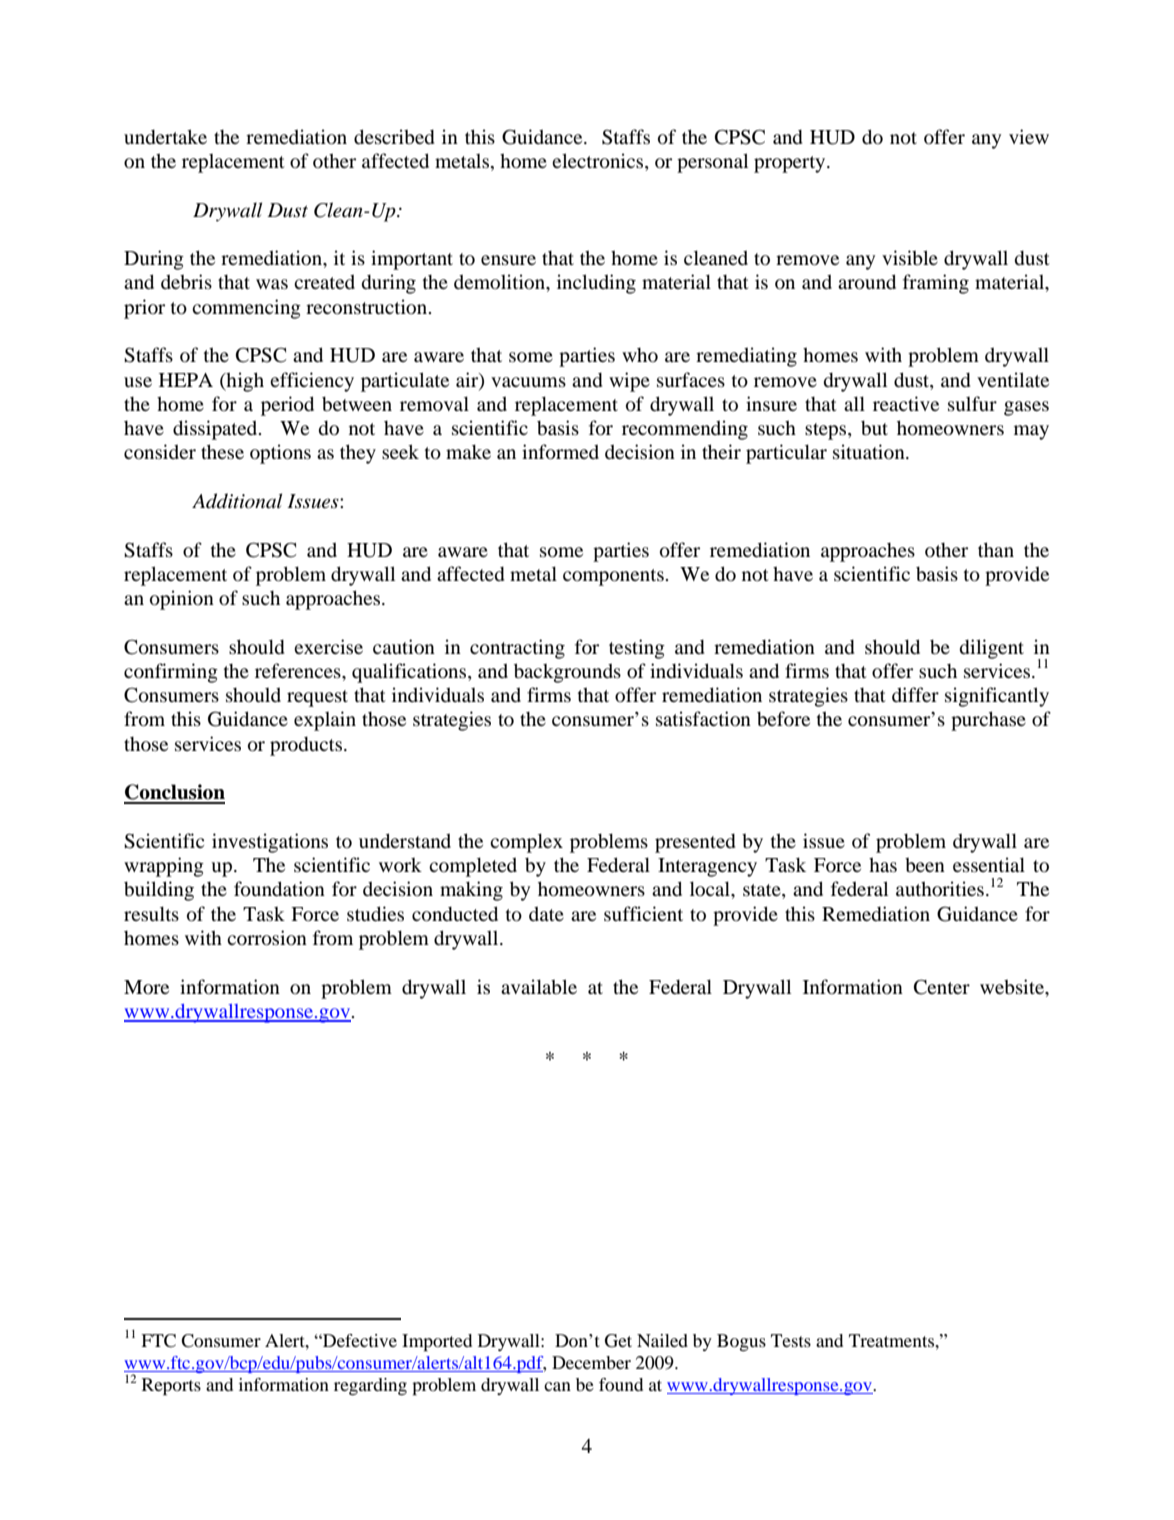  What do you see at coordinates (171, 1387) in the screenshot?
I see `Reports` at bounding box center [171, 1387].
